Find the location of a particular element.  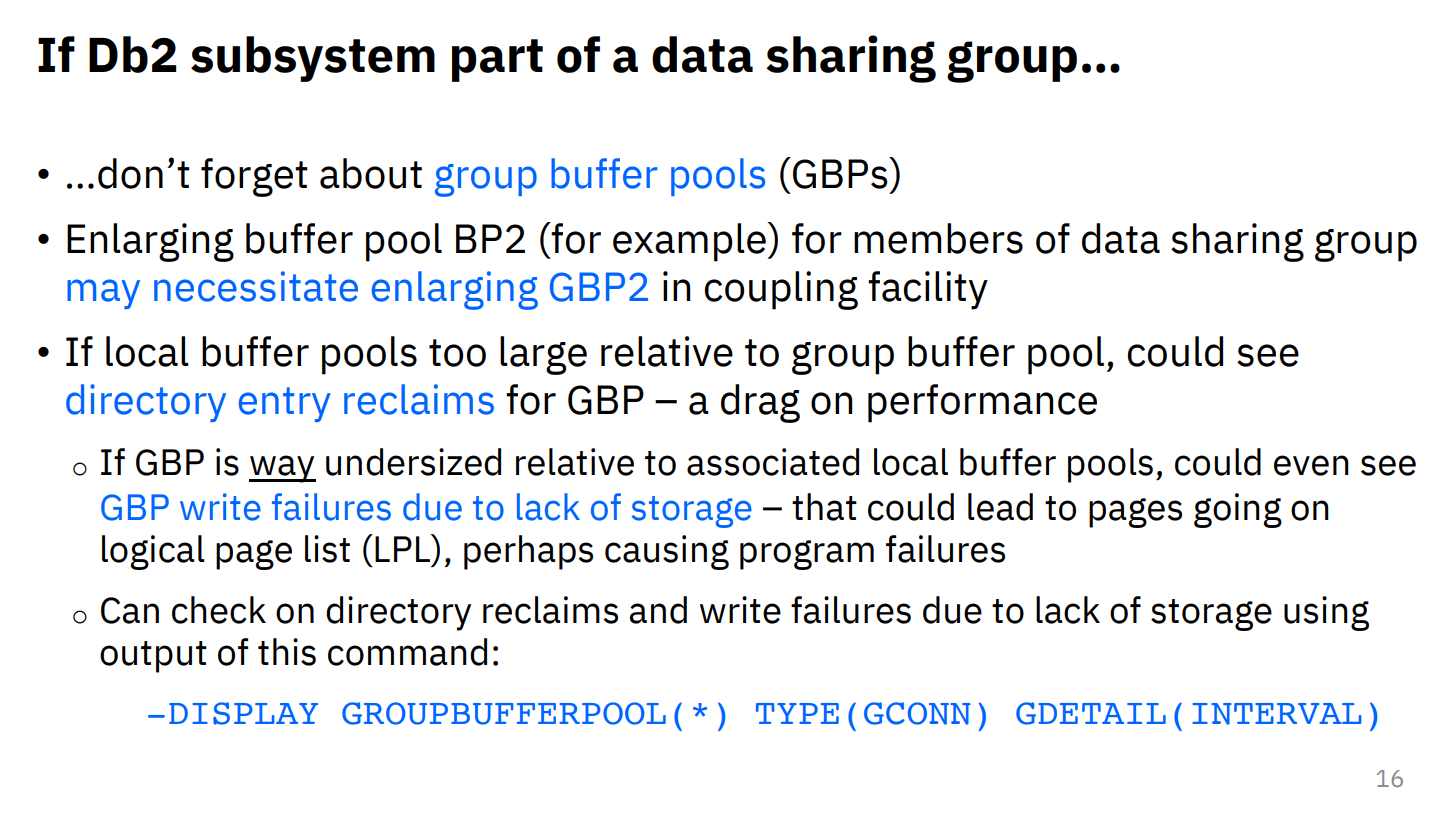

members is located at coordinates (938, 238).
